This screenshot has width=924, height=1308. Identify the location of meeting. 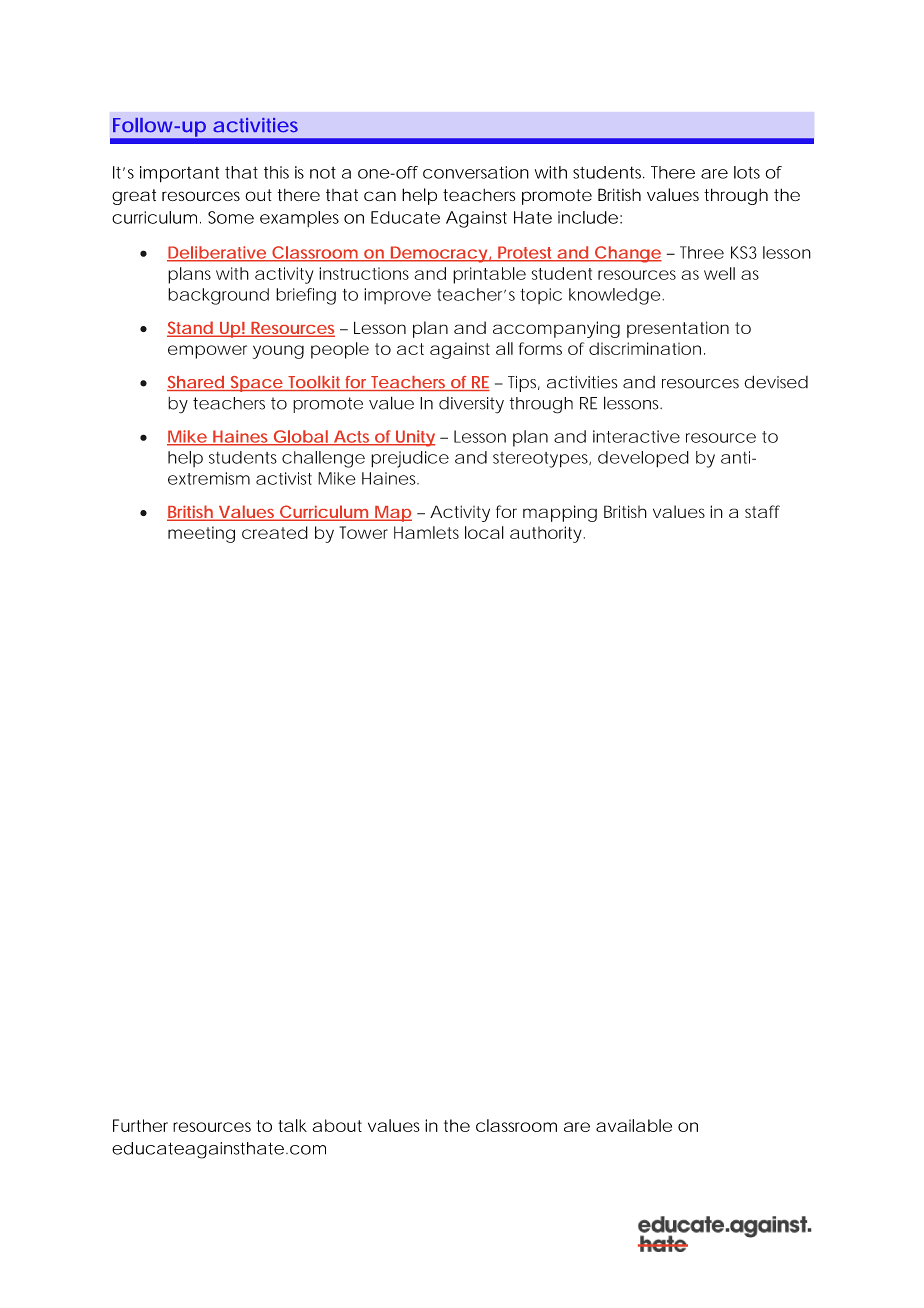
(201, 534).
